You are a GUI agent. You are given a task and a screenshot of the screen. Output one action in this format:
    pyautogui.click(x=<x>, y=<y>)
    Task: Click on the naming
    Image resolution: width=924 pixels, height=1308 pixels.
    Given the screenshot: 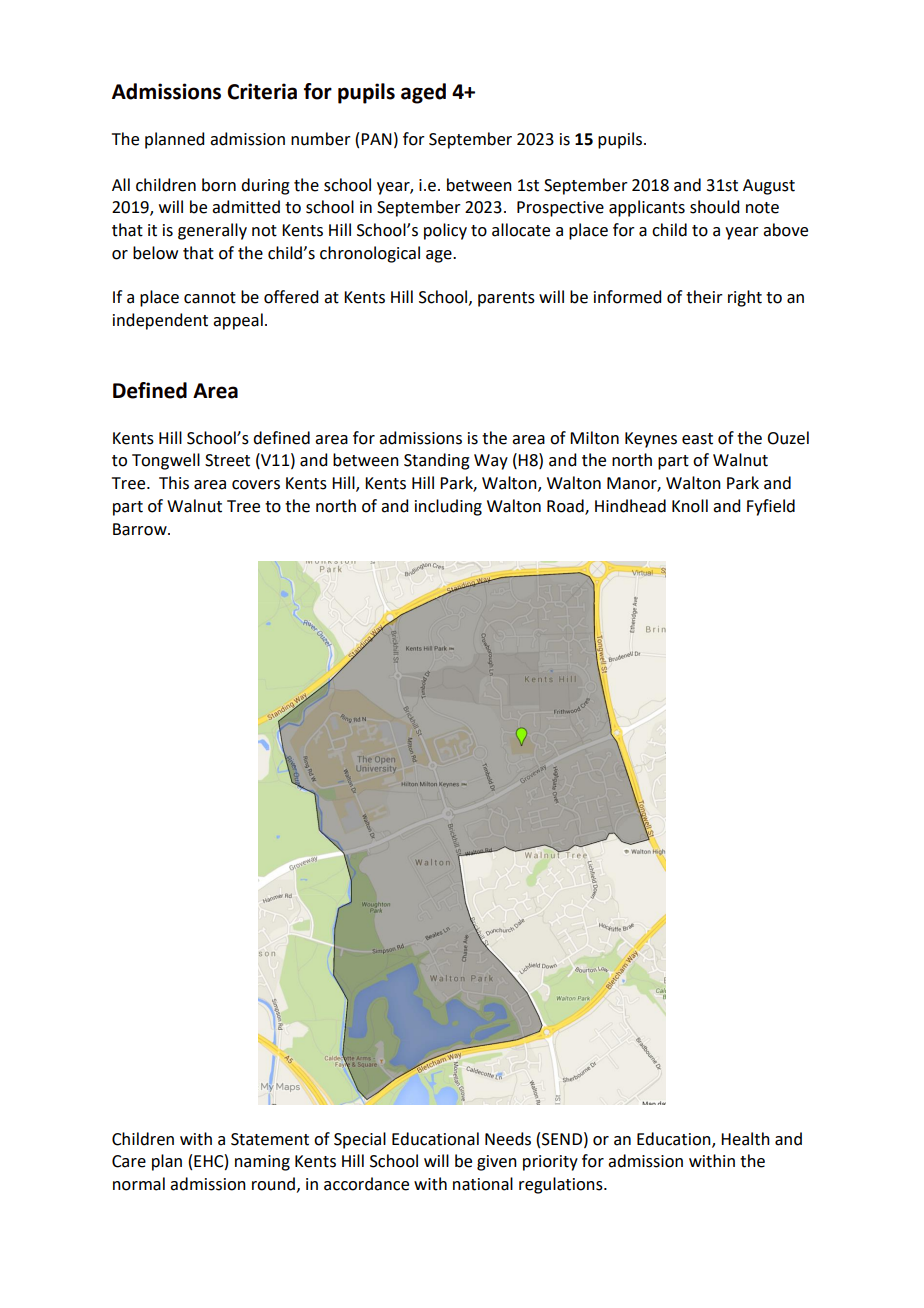 What is the action you would take?
    pyautogui.click(x=262, y=1163)
